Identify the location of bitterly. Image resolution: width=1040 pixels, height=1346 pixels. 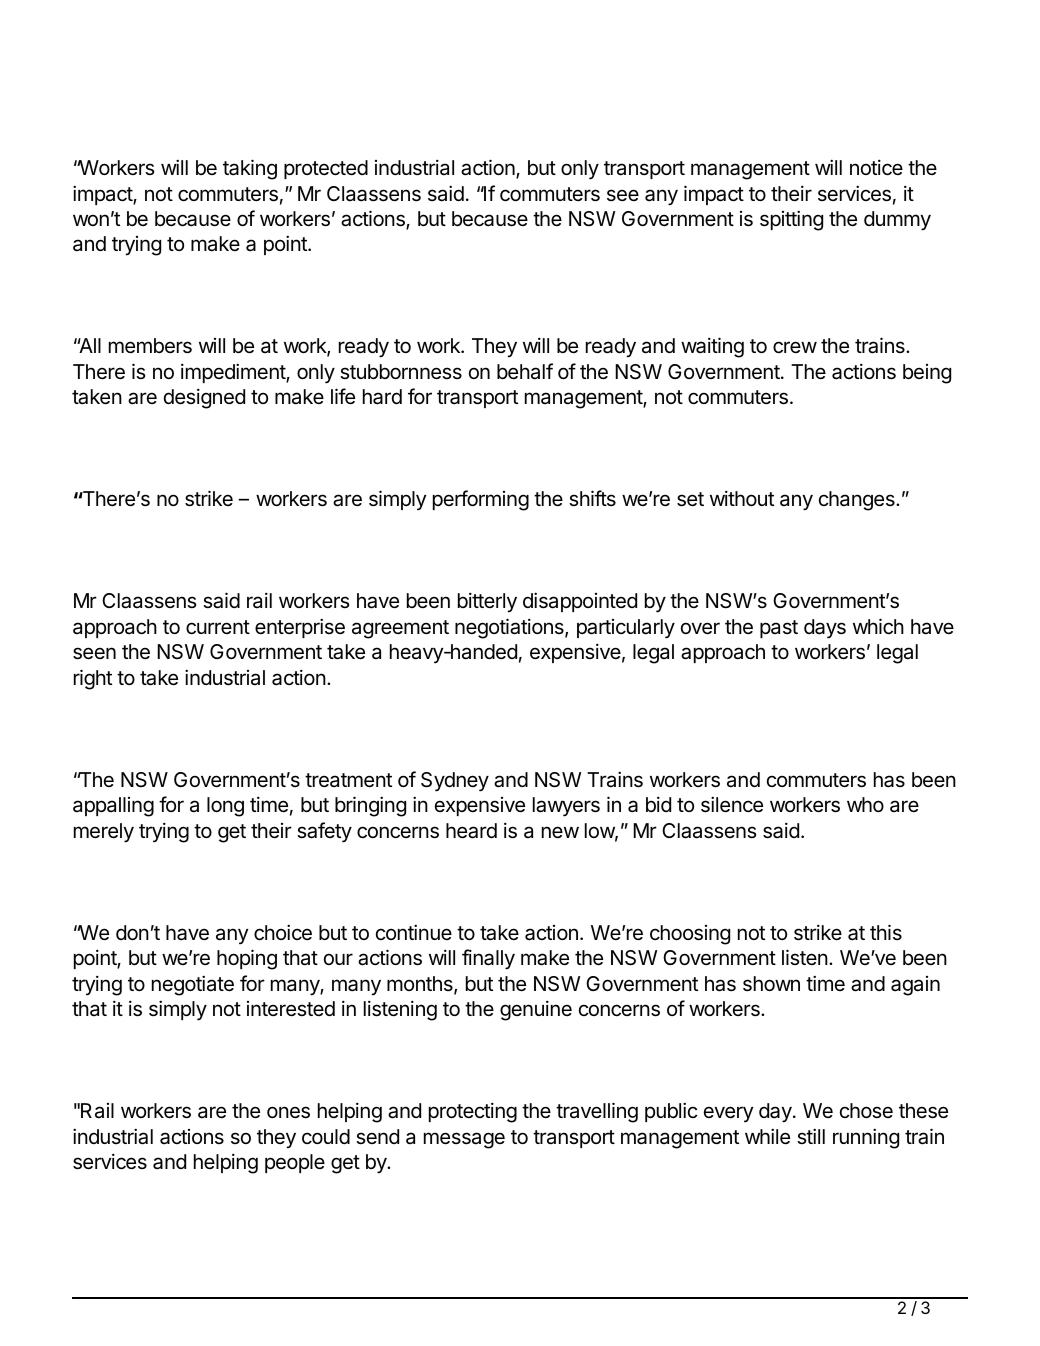
(487, 602).
